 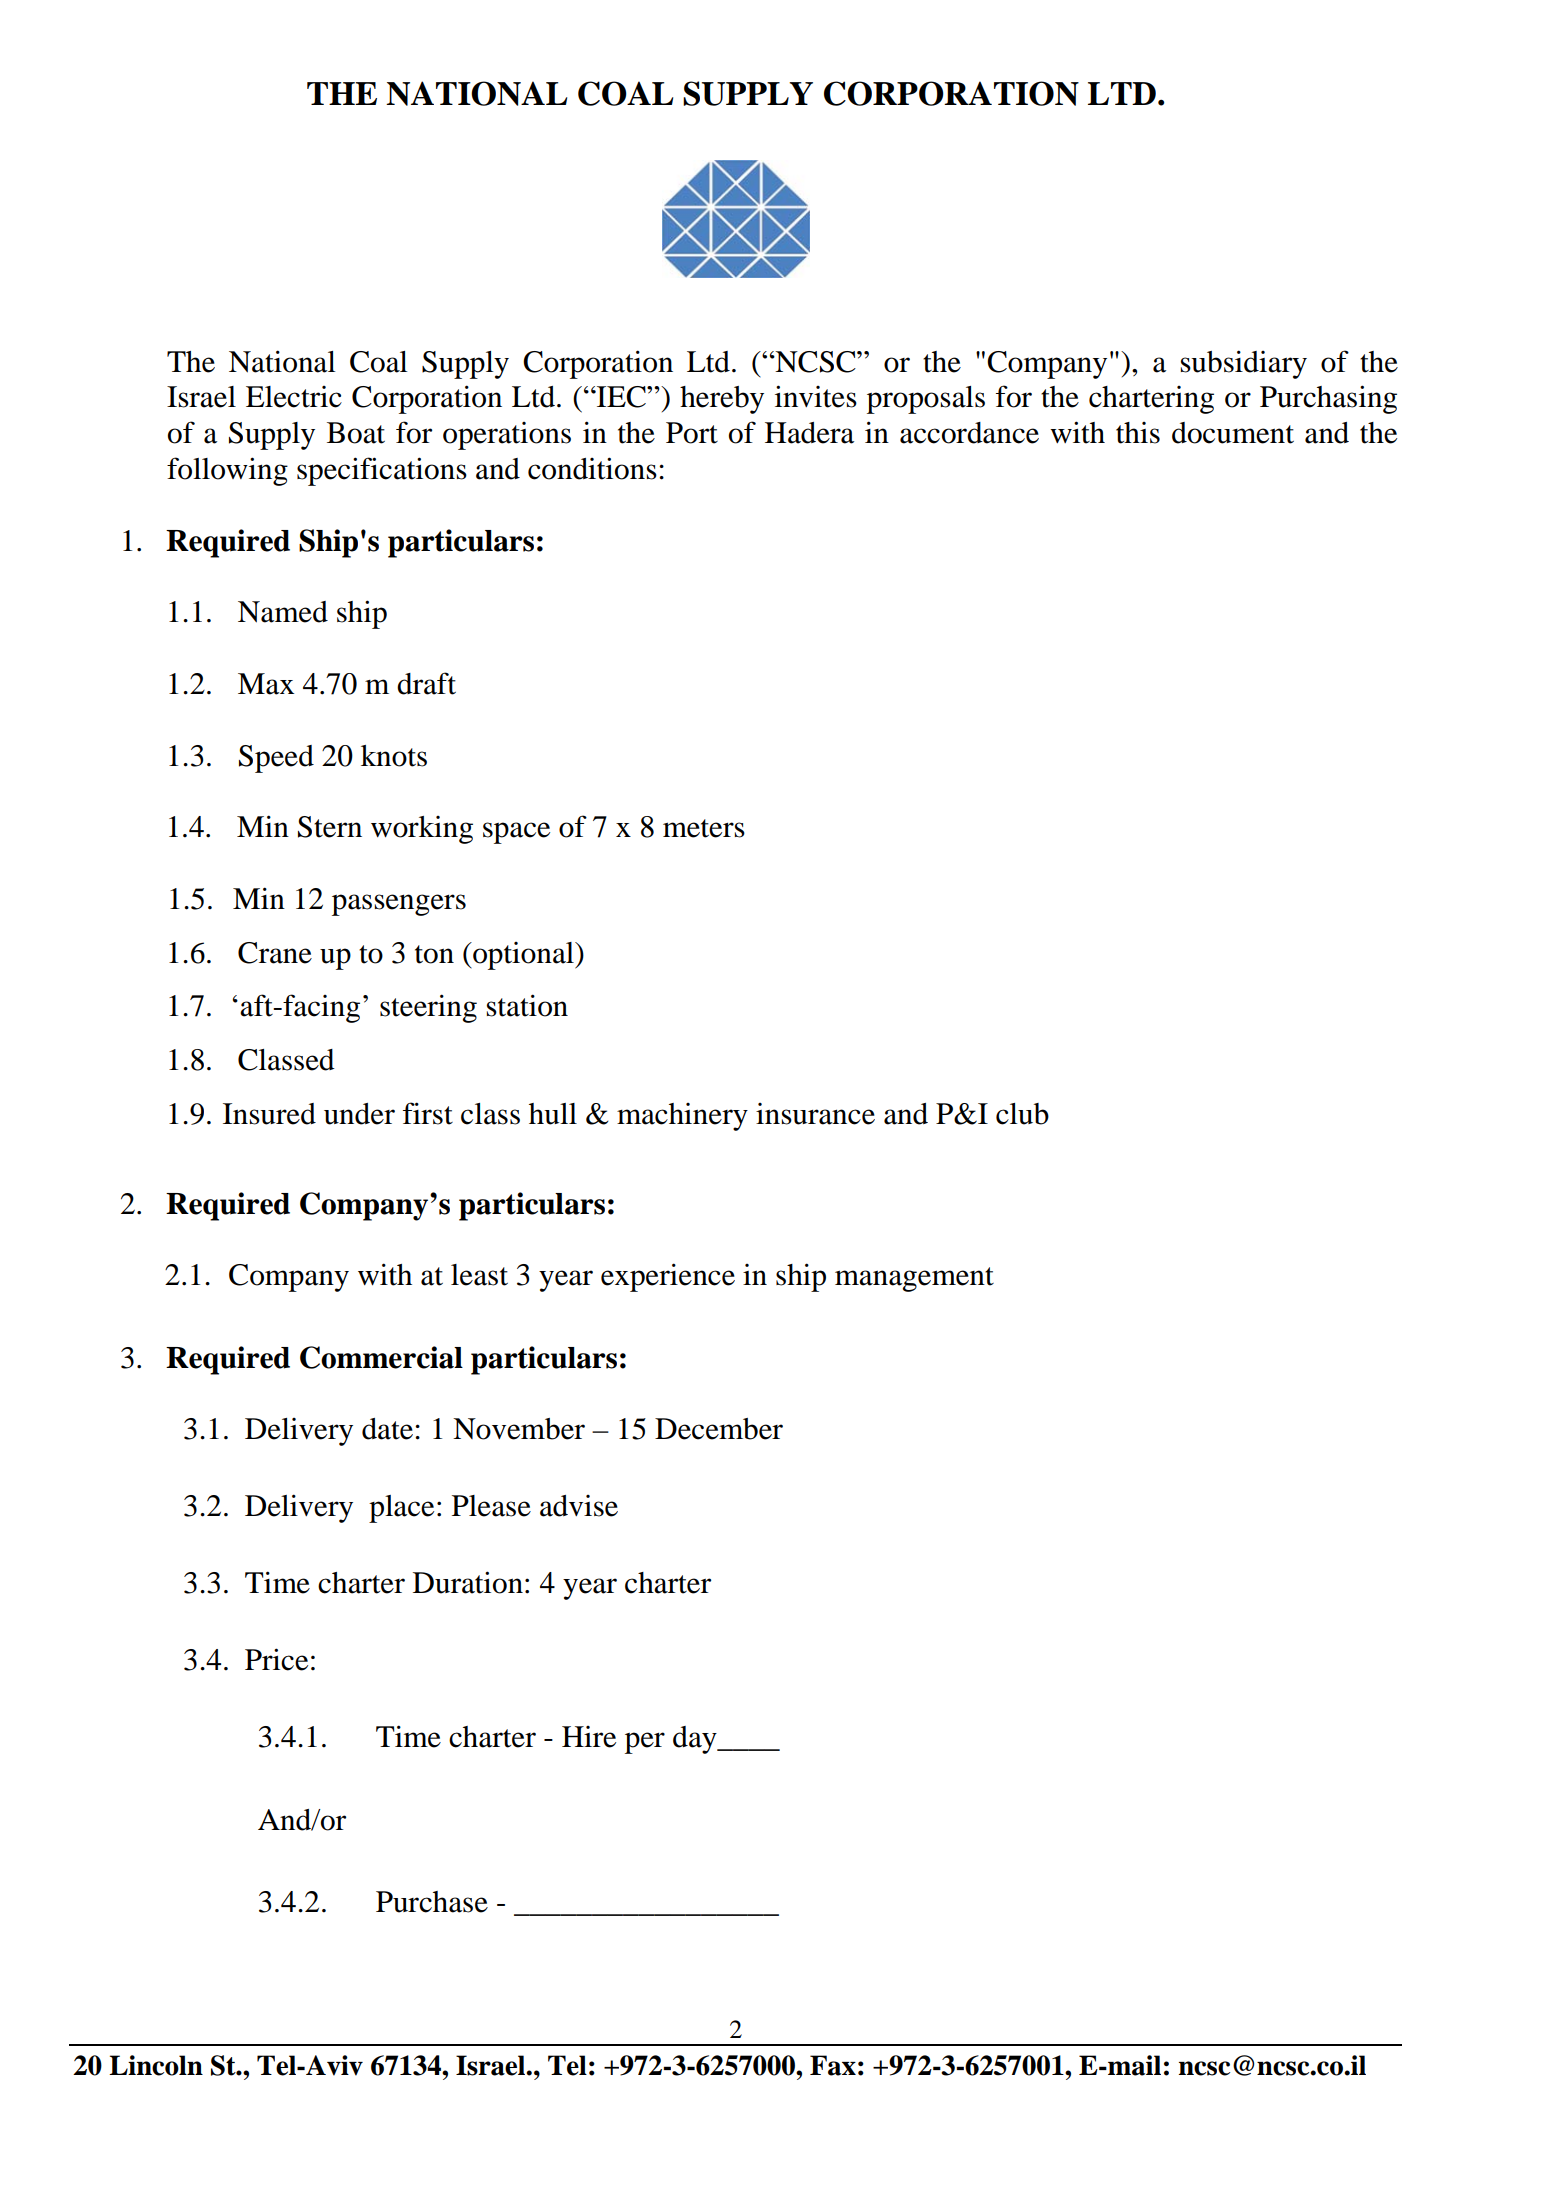 I want to click on Price, so click(x=276, y=1659).
